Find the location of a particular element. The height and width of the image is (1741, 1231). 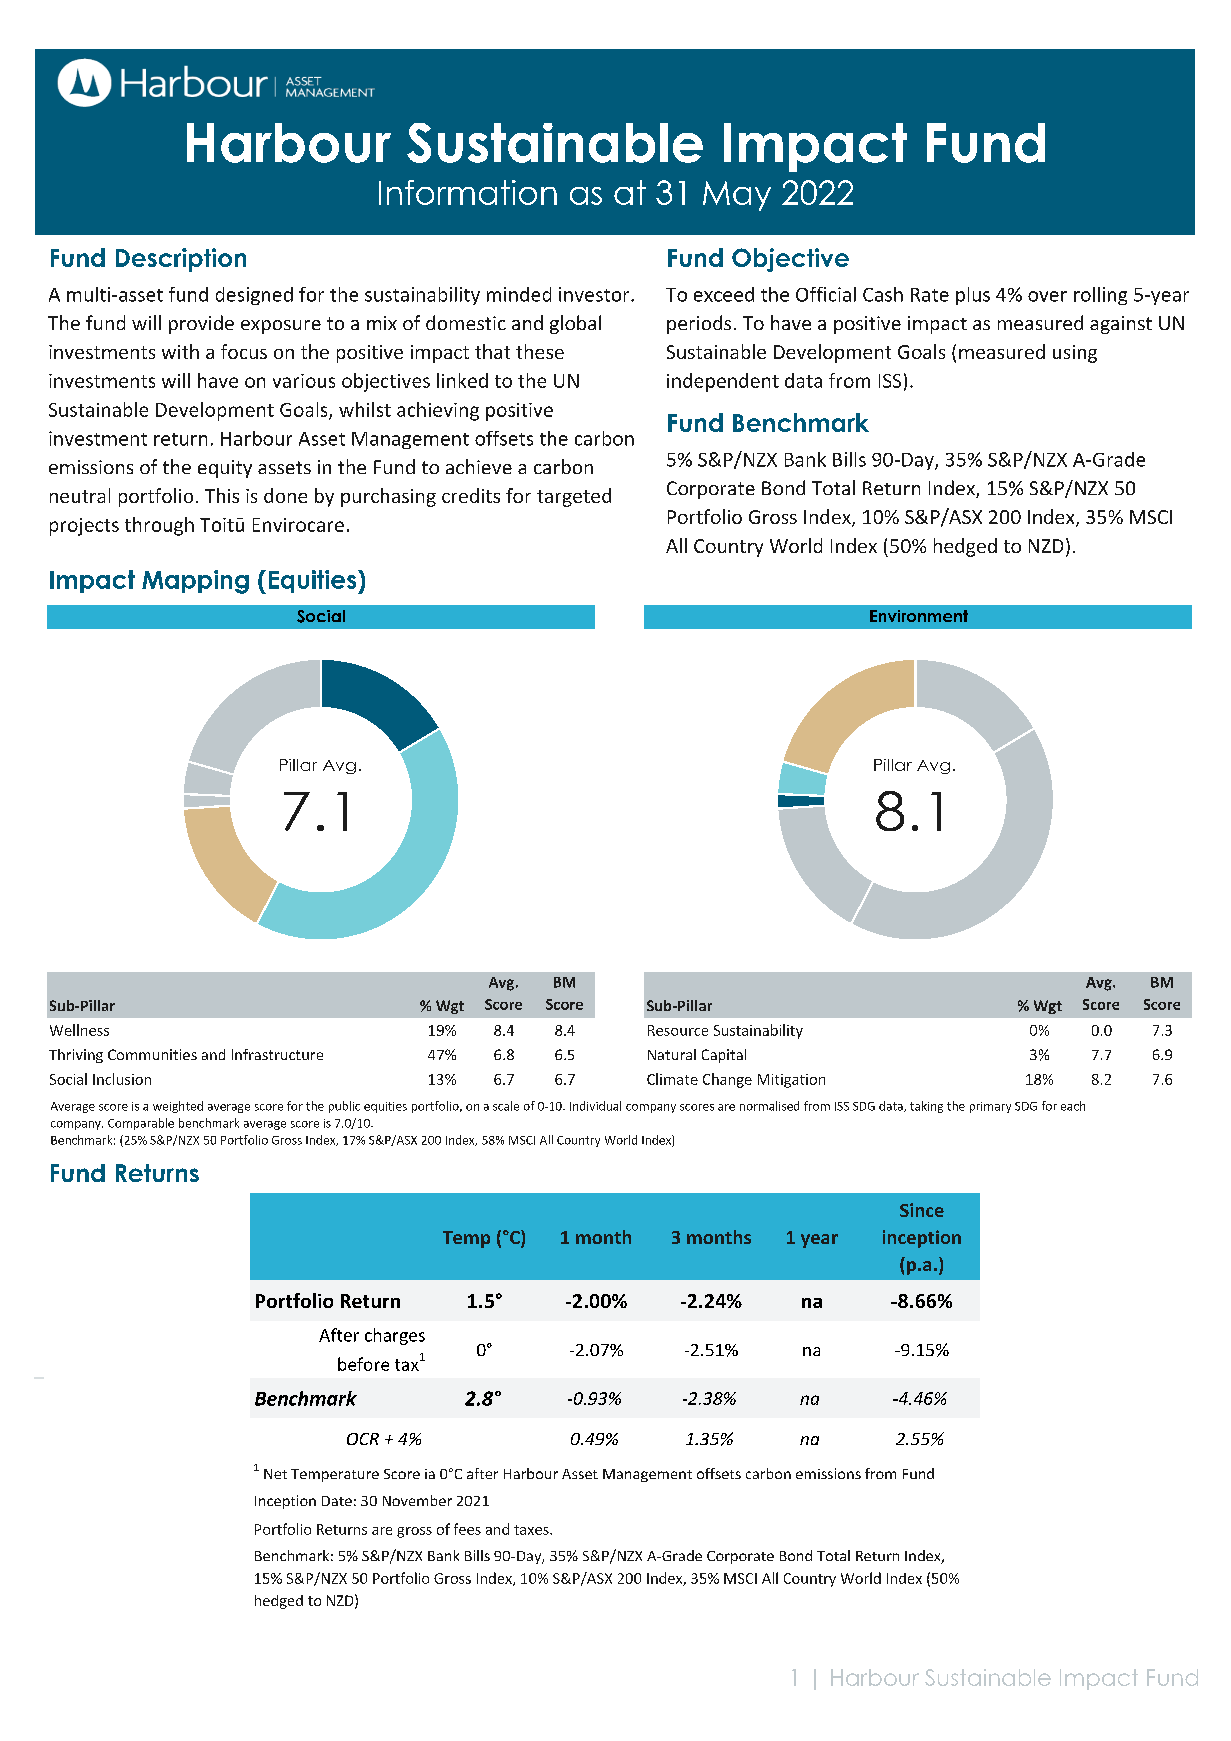

Natural is located at coordinates (672, 1054).
